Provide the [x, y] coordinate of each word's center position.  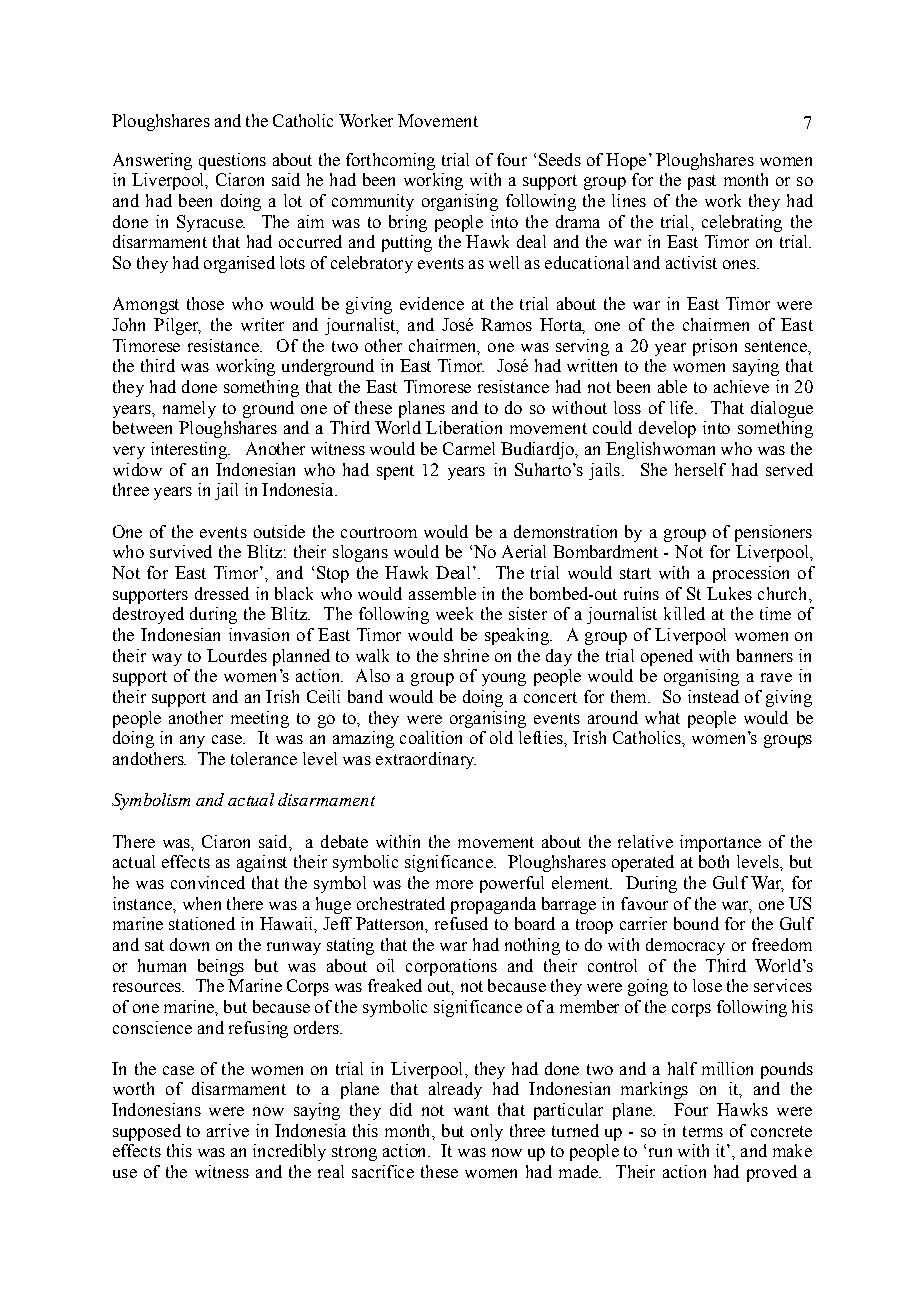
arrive [228, 1130]
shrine [466, 655]
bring [408, 223]
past [702, 182]
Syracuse [211, 223]
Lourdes [237, 655]
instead [713, 696]
